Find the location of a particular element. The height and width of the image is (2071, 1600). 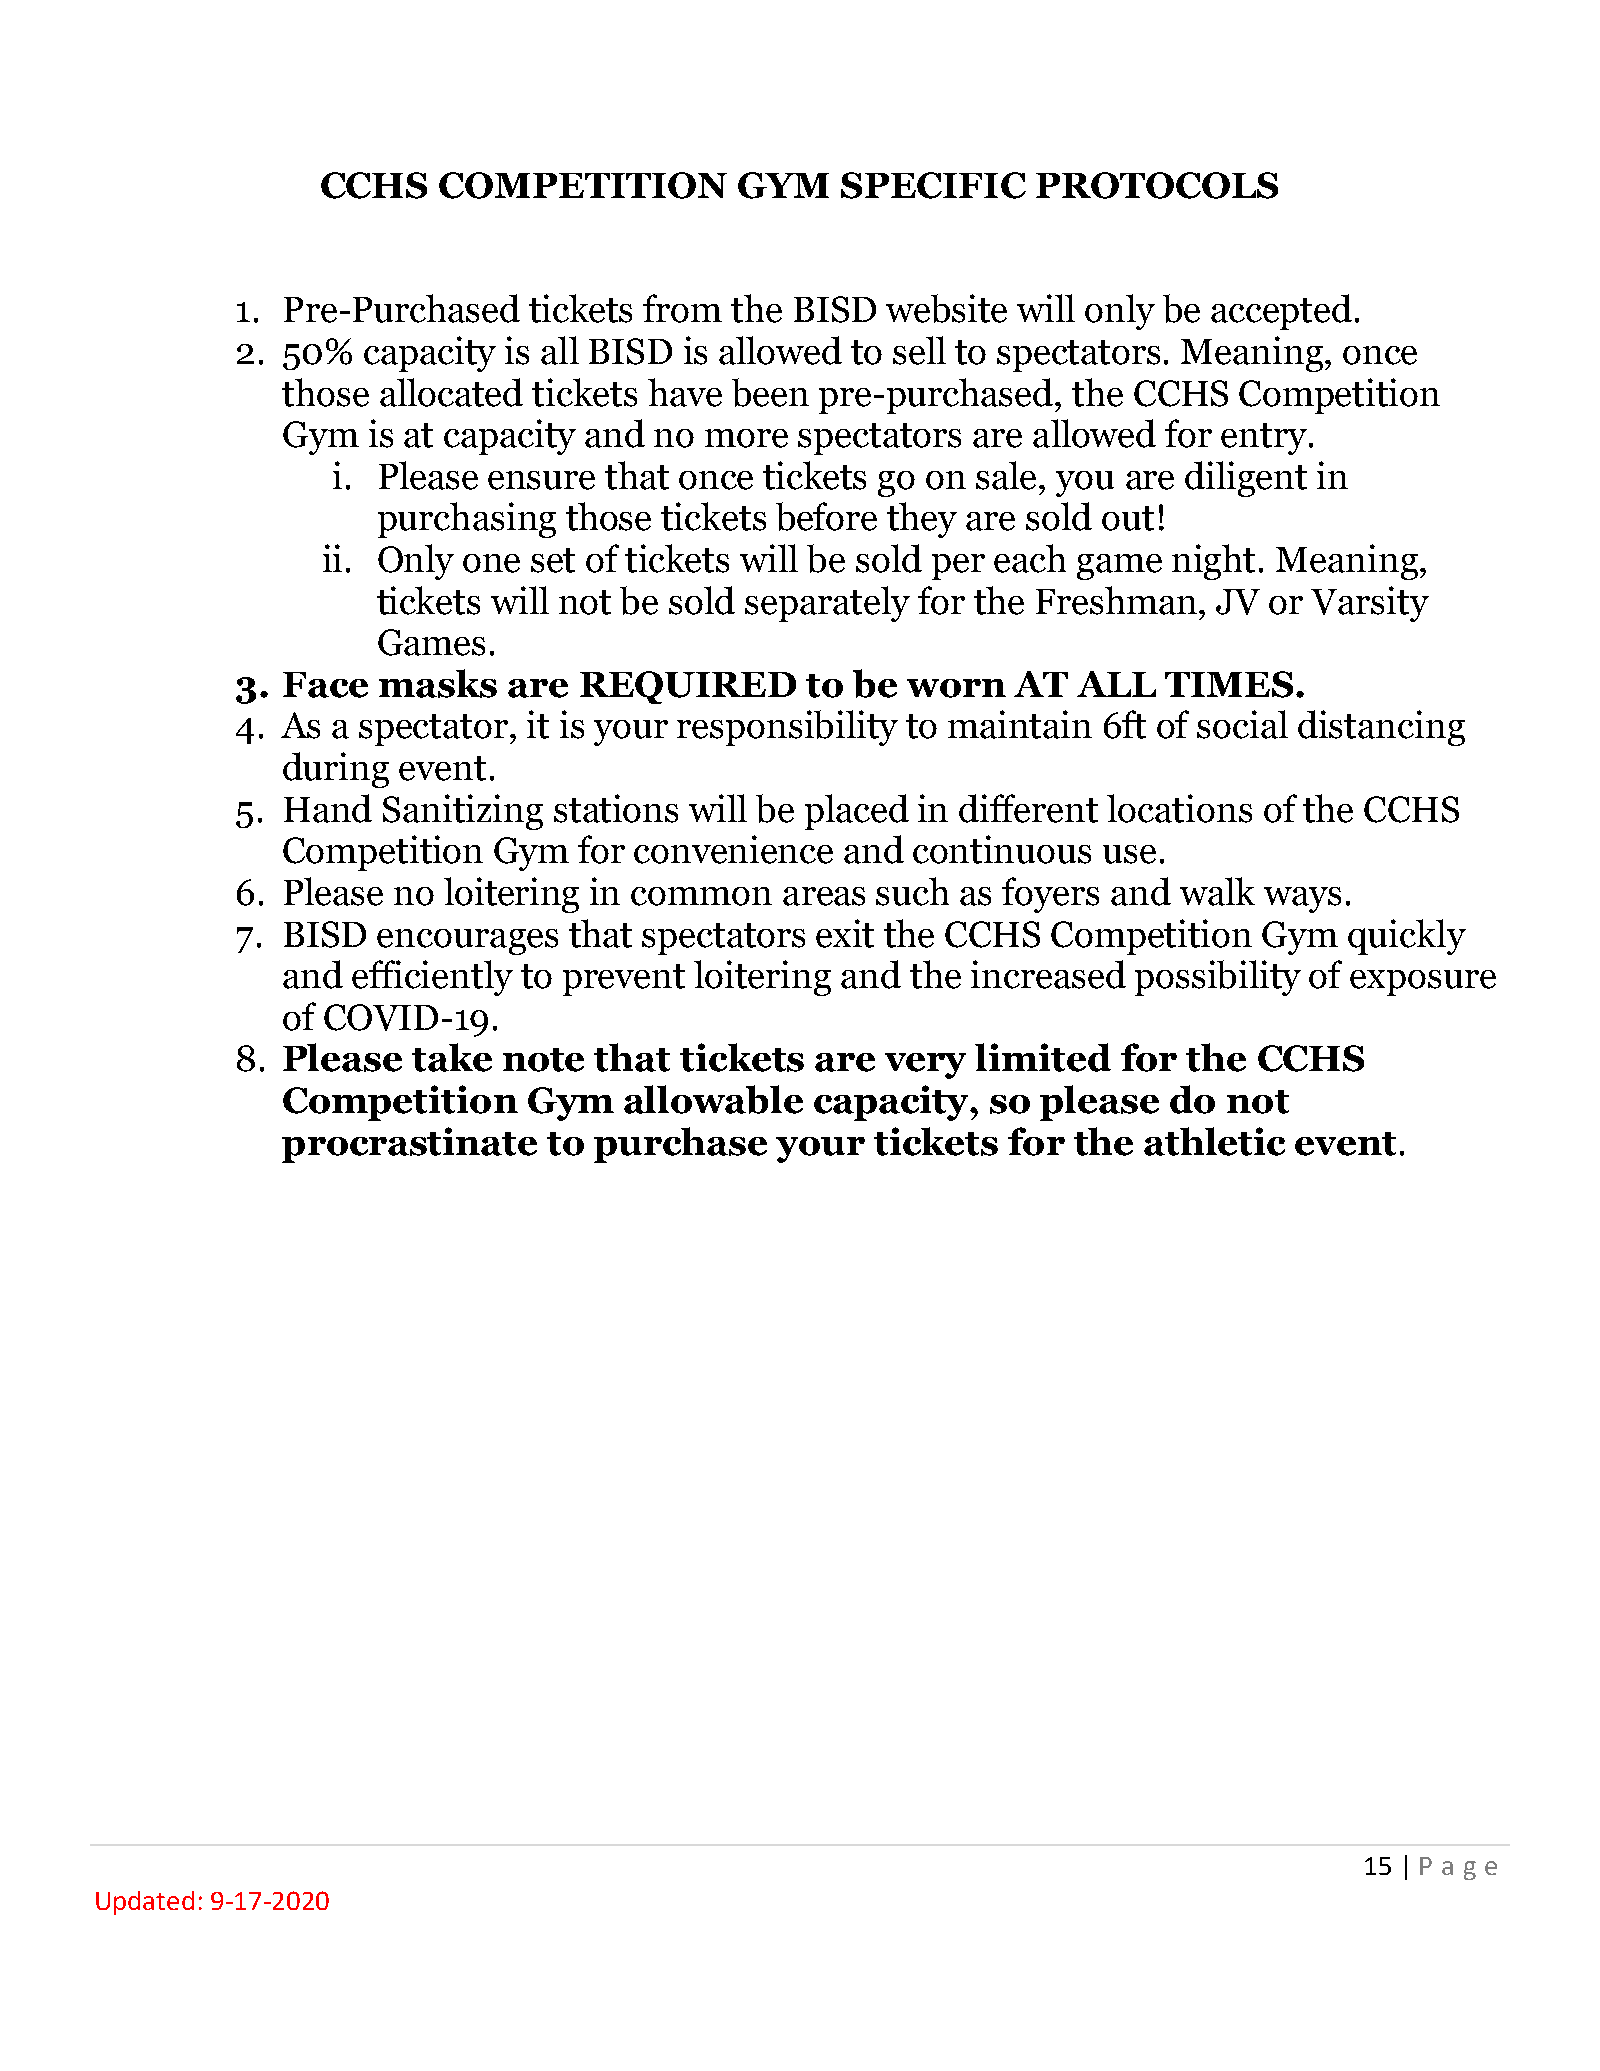

very is located at coordinates (925, 1066).
